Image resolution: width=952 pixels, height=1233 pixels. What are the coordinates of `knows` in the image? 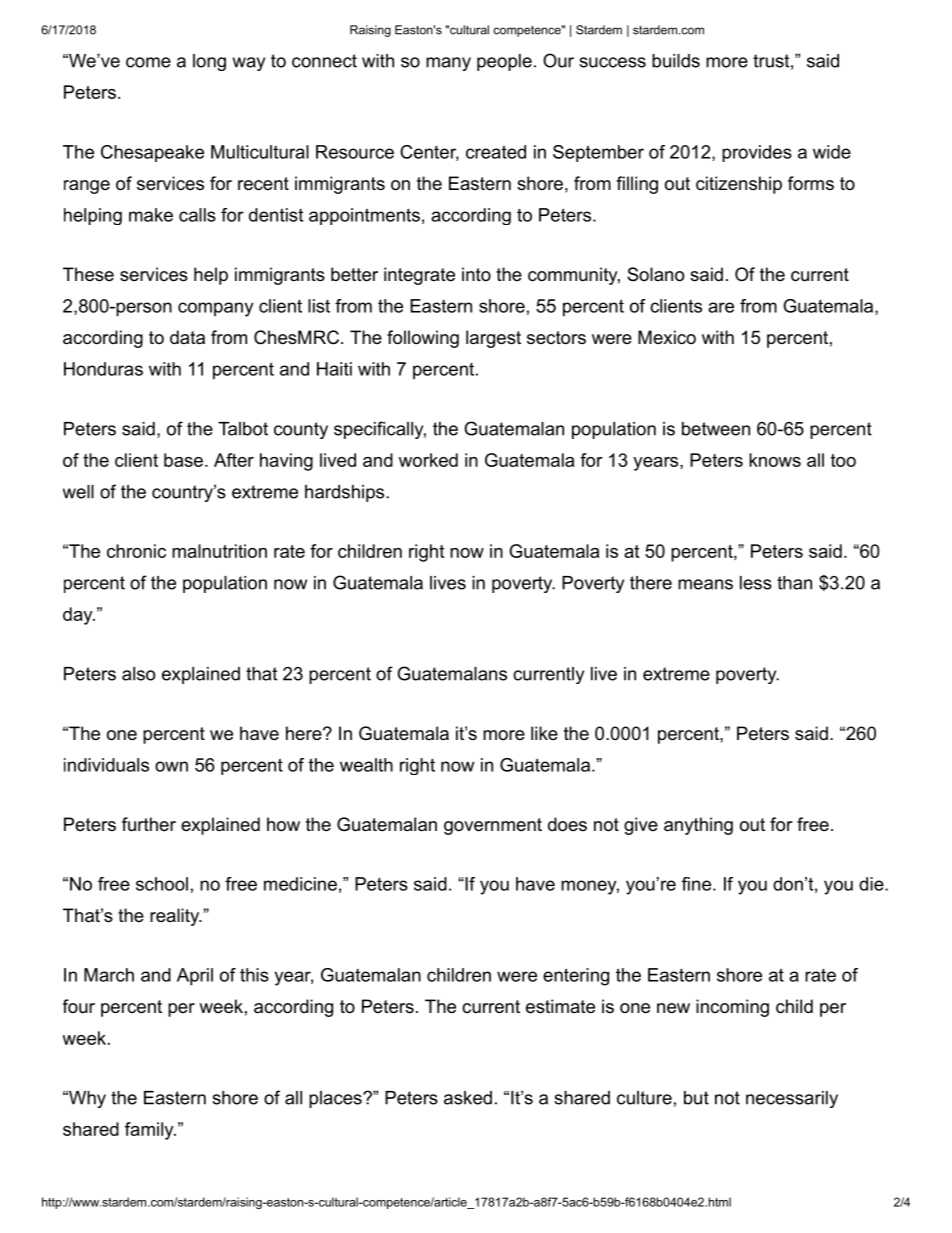 It's located at (775, 460).
